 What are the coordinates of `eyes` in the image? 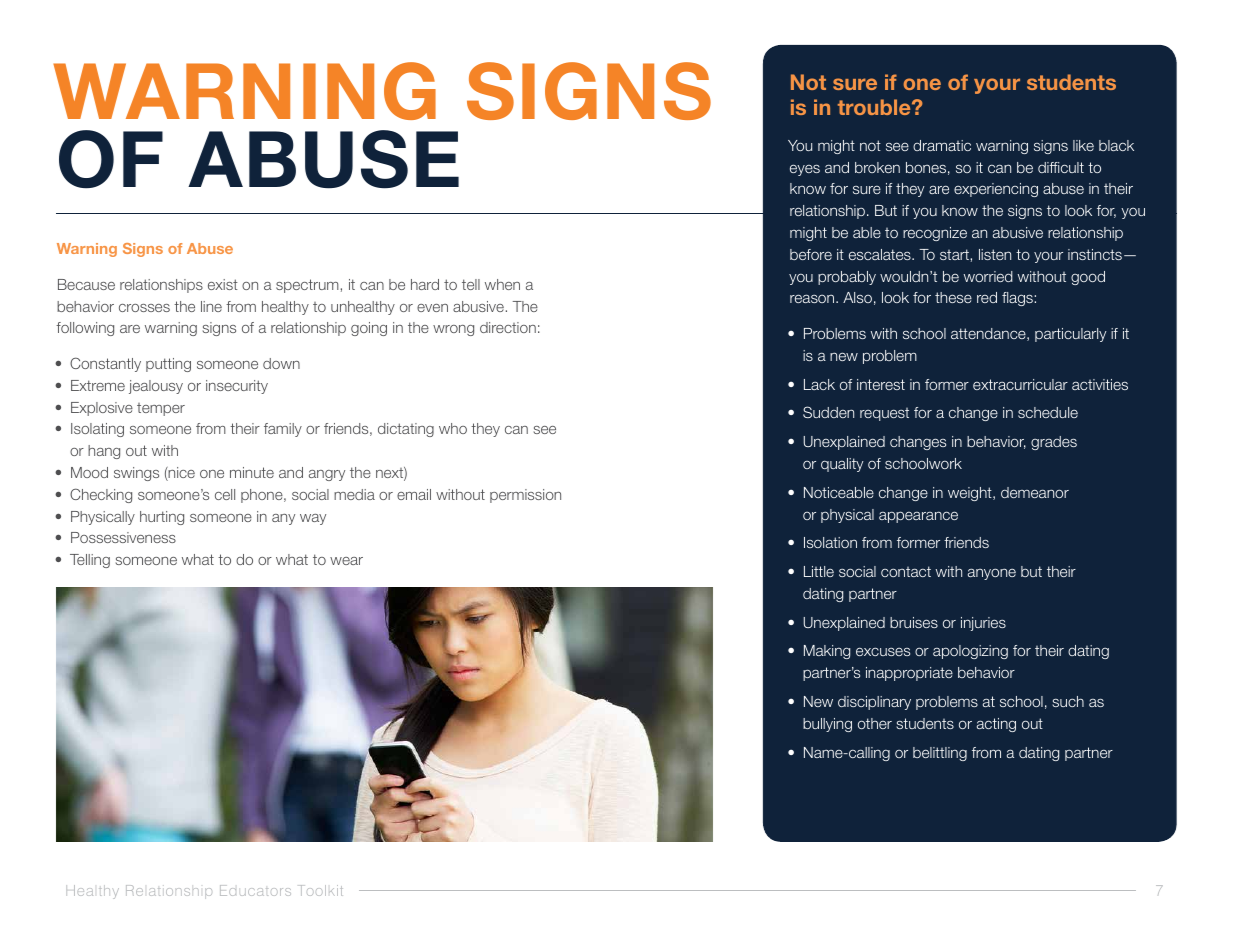 It's located at (805, 170).
